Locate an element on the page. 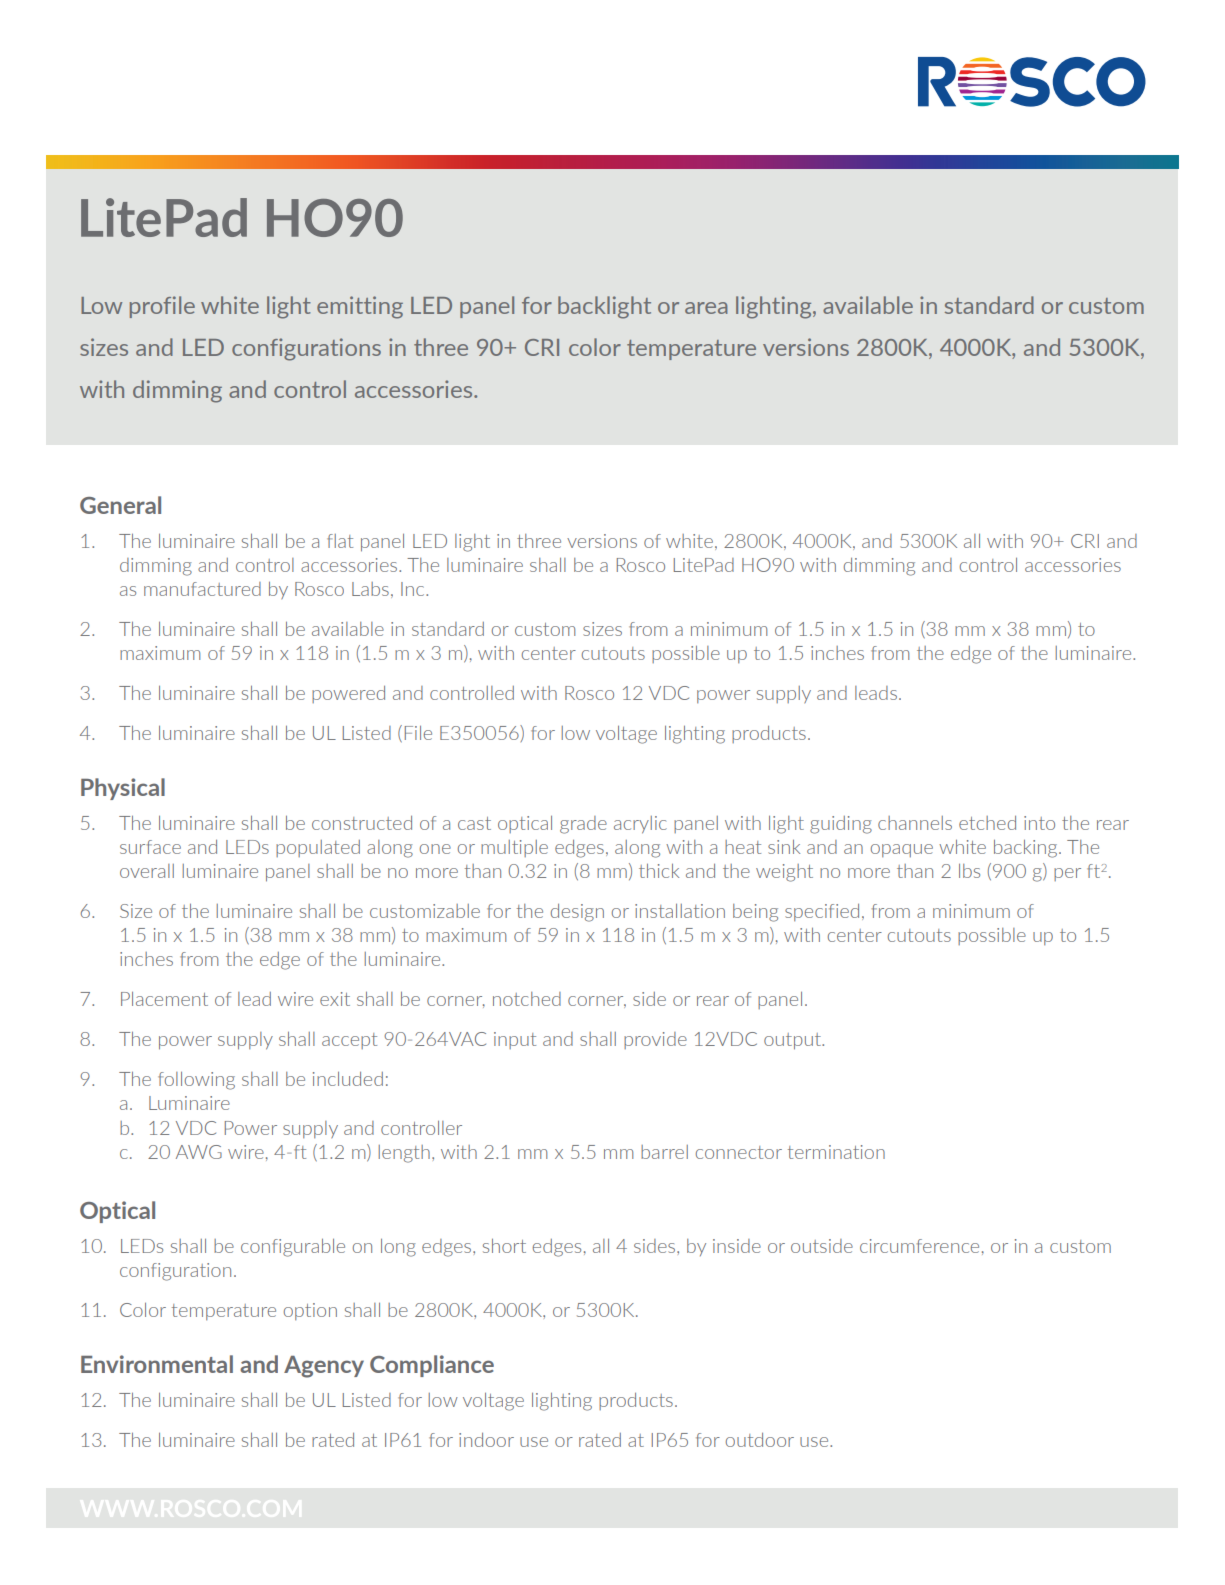 This document has height=1585, width=1225. Environmental is located at coordinates (157, 1364).
